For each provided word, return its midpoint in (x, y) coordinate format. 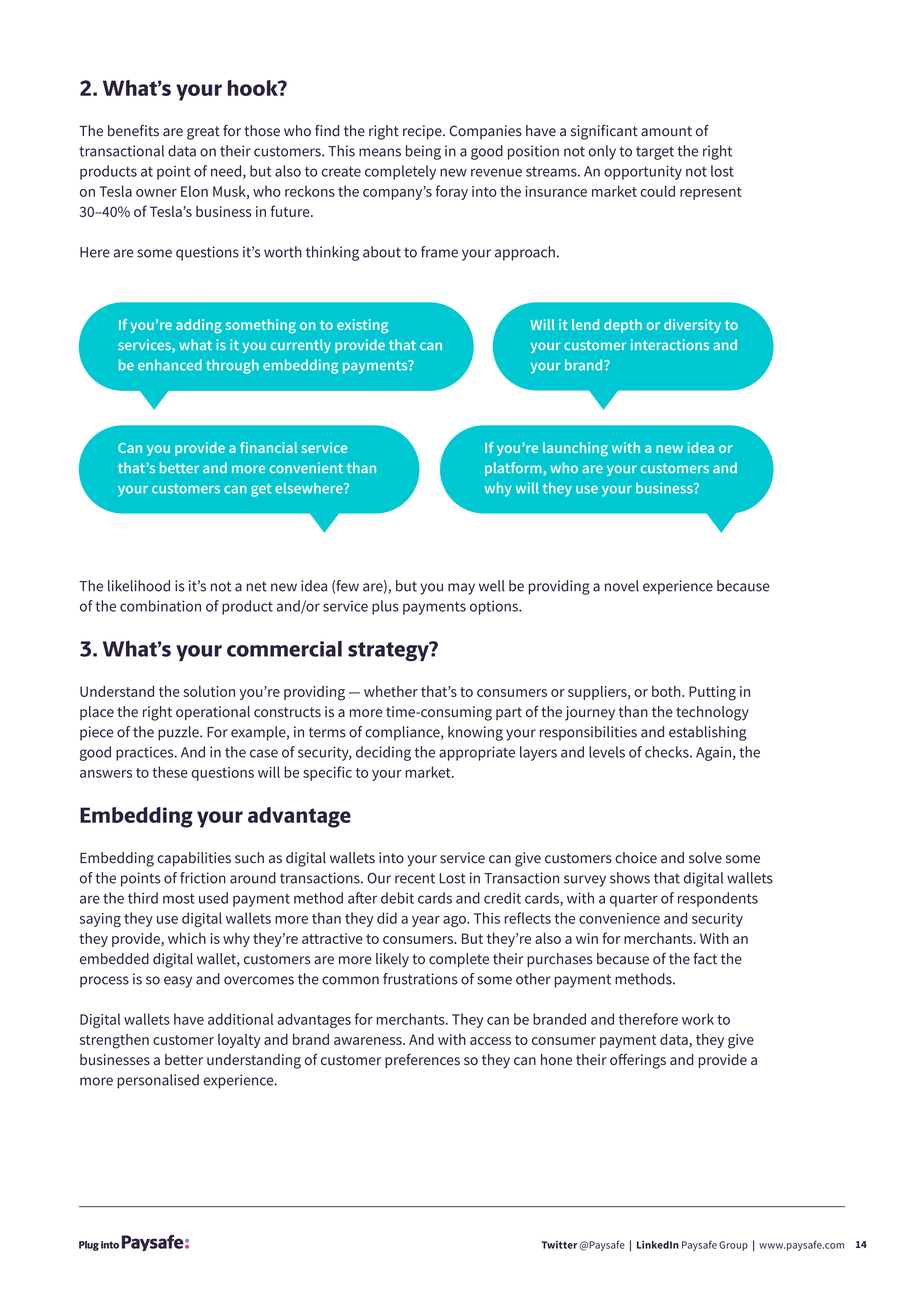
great (203, 133)
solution (209, 691)
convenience (619, 918)
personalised (158, 1081)
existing (362, 326)
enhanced (170, 365)
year (426, 921)
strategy (389, 651)
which (187, 938)
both (667, 691)
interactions (670, 344)
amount (666, 131)
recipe (423, 132)
